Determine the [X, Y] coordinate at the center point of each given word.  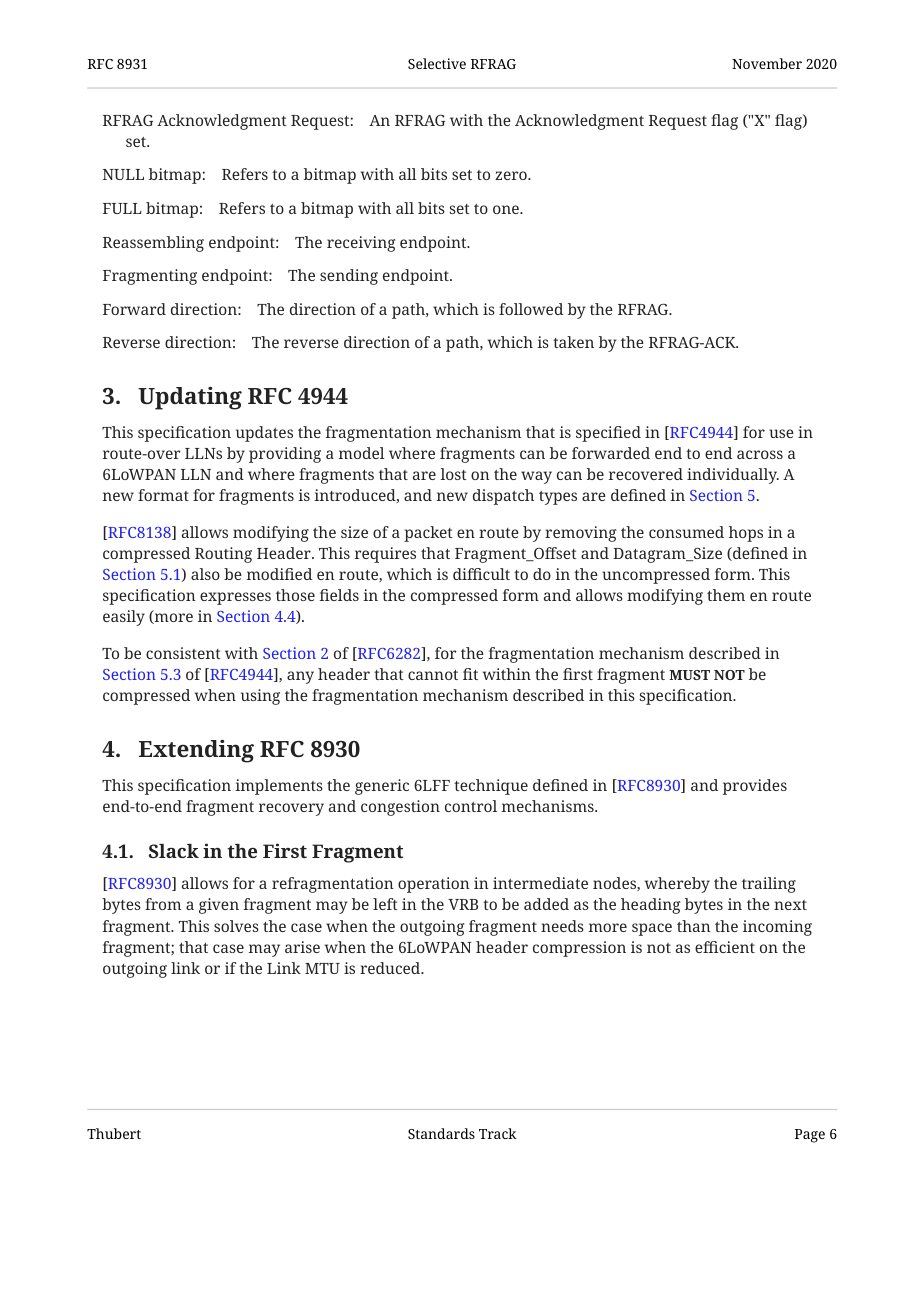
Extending [196, 751]
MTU [322, 968]
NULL [123, 174]
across [760, 454]
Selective [437, 63]
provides [755, 787]
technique [491, 787]
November [767, 63]
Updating [190, 398]
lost [454, 474]
